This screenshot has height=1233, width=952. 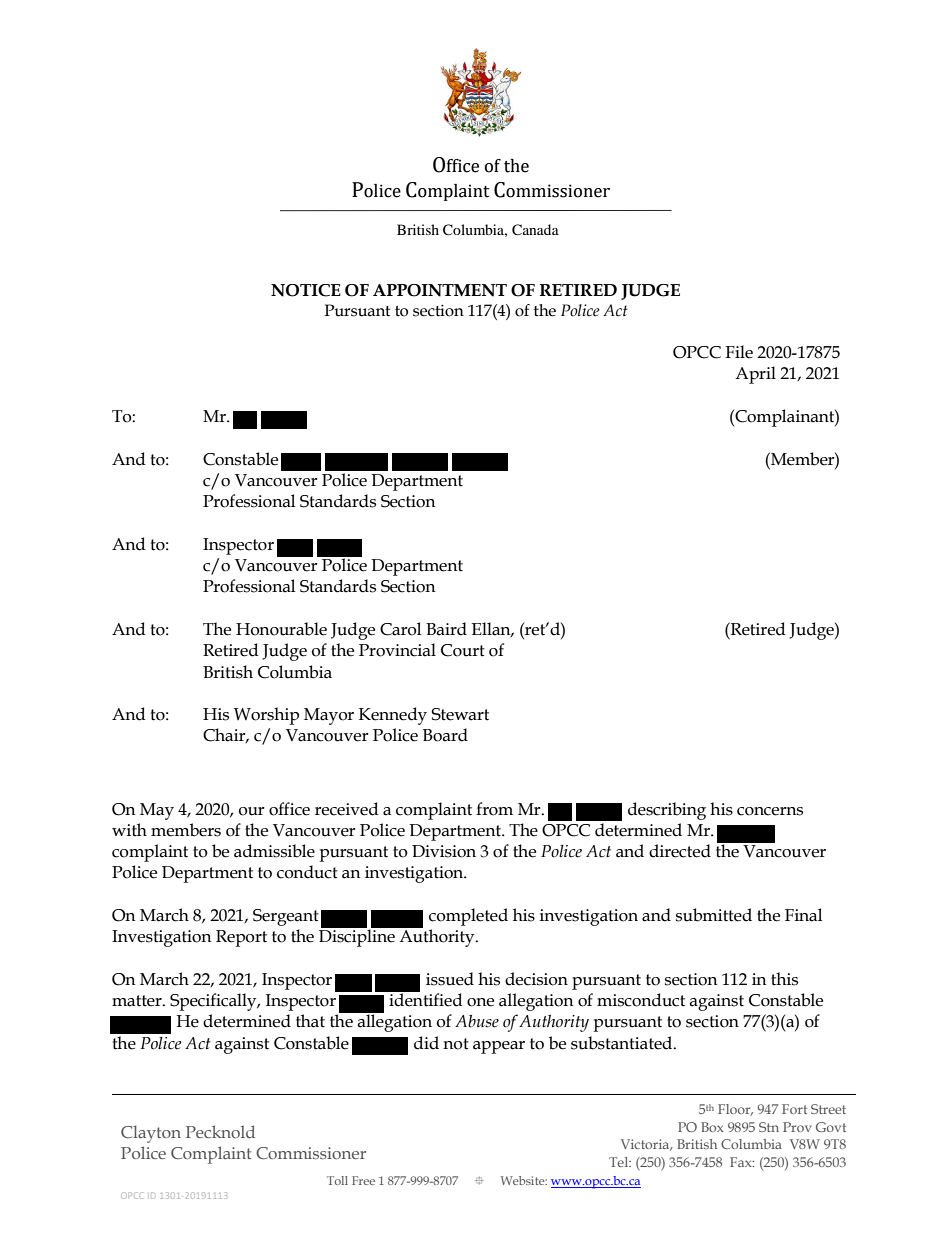 What do you see at coordinates (151, 1134) in the screenshot?
I see `Clayton` at bounding box center [151, 1134].
